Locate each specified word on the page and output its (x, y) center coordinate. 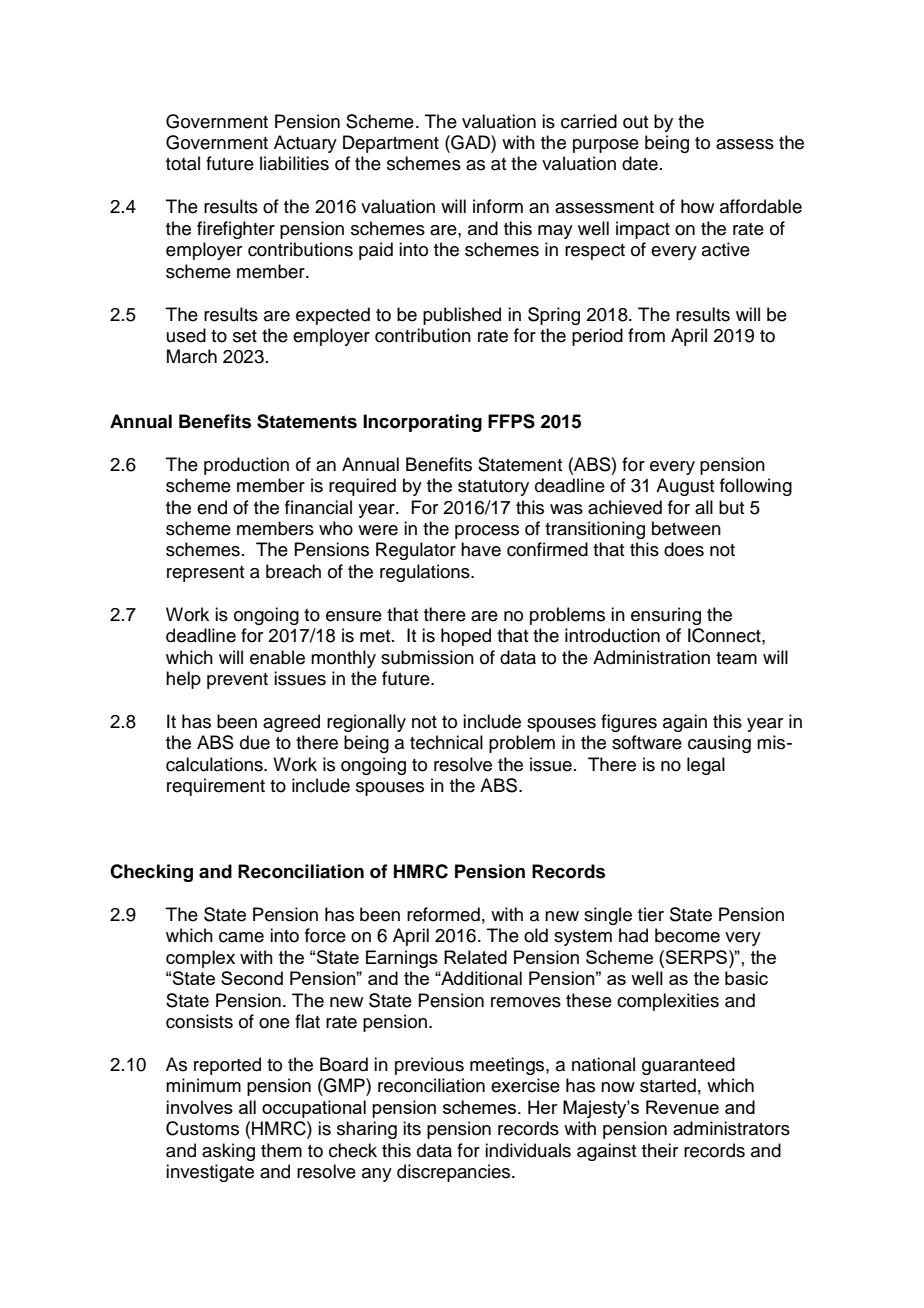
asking (228, 1152)
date (640, 163)
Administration (651, 657)
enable (277, 657)
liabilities (294, 163)
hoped (466, 637)
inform (498, 206)
